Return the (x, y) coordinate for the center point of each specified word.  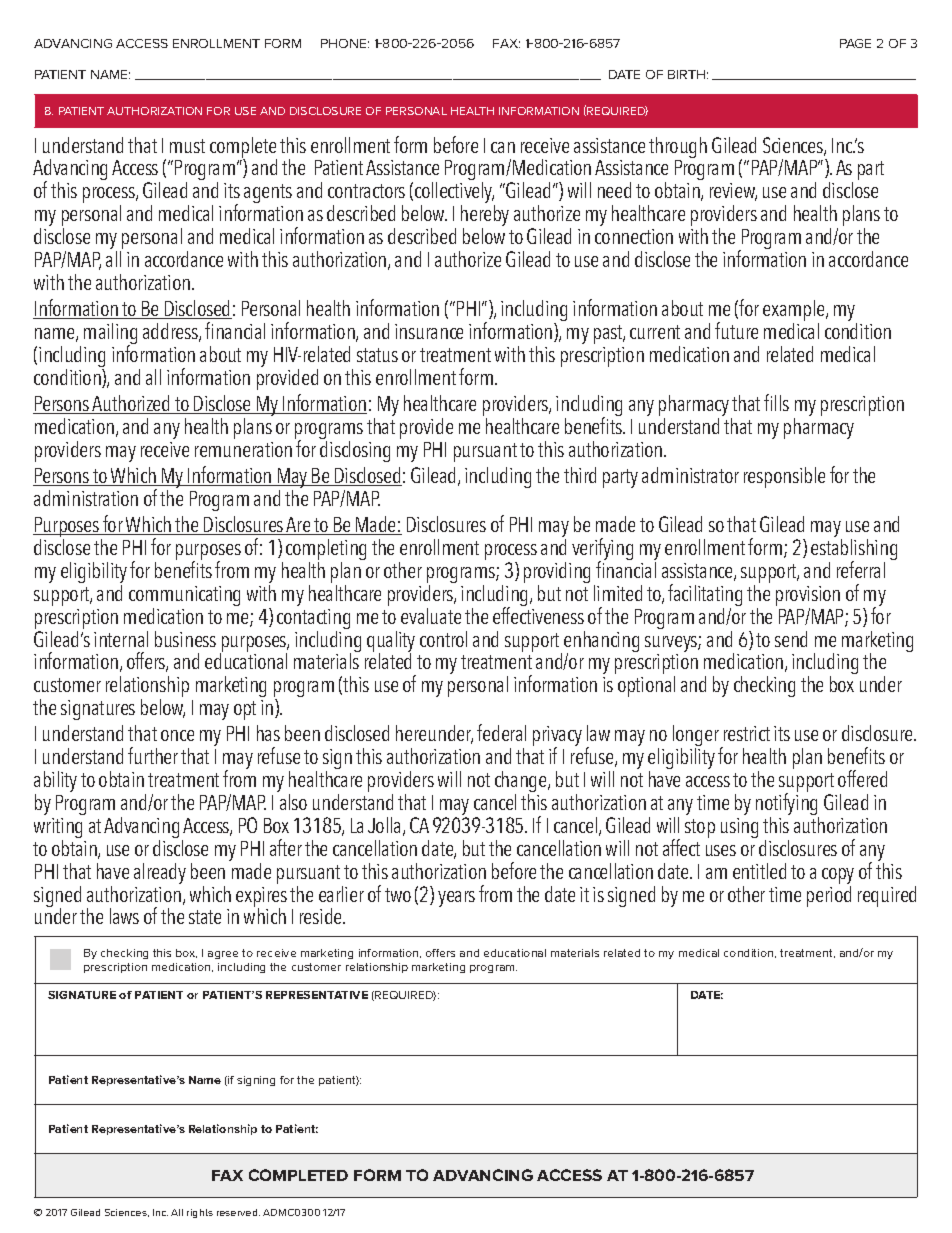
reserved (238, 1212)
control (443, 639)
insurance (429, 331)
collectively (455, 194)
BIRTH (686, 74)
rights (200, 1213)
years (456, 899)
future (736, 330)
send (791, 639)
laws (124, 916)
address (171, 332)
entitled (759, 871)
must (187, 146)
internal (121, 639)
